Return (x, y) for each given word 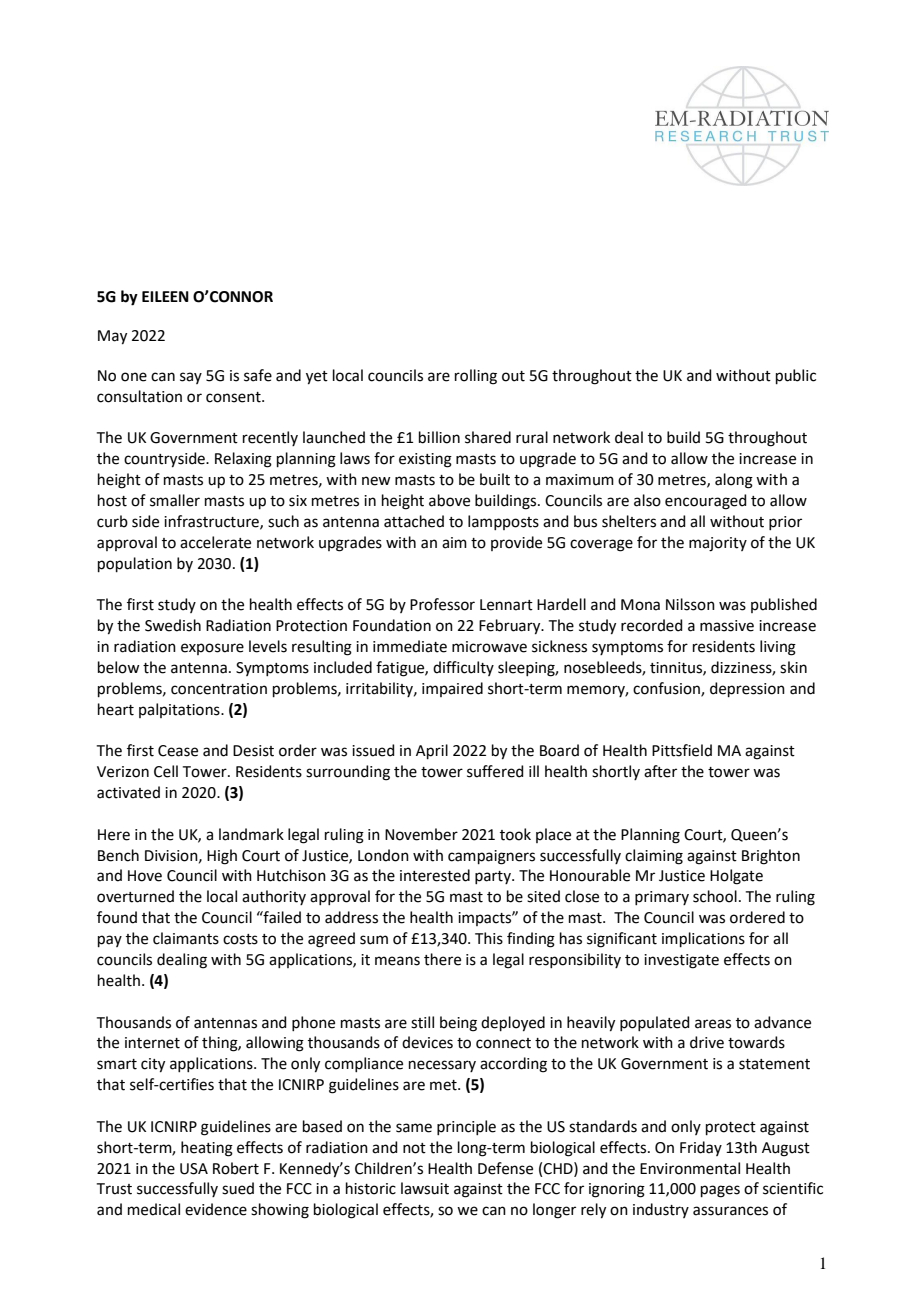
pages (720, 1191)
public (796, 376)
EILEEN (165, 296)
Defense (505, 1168)
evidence (216, 1209)
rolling (476, 377)
